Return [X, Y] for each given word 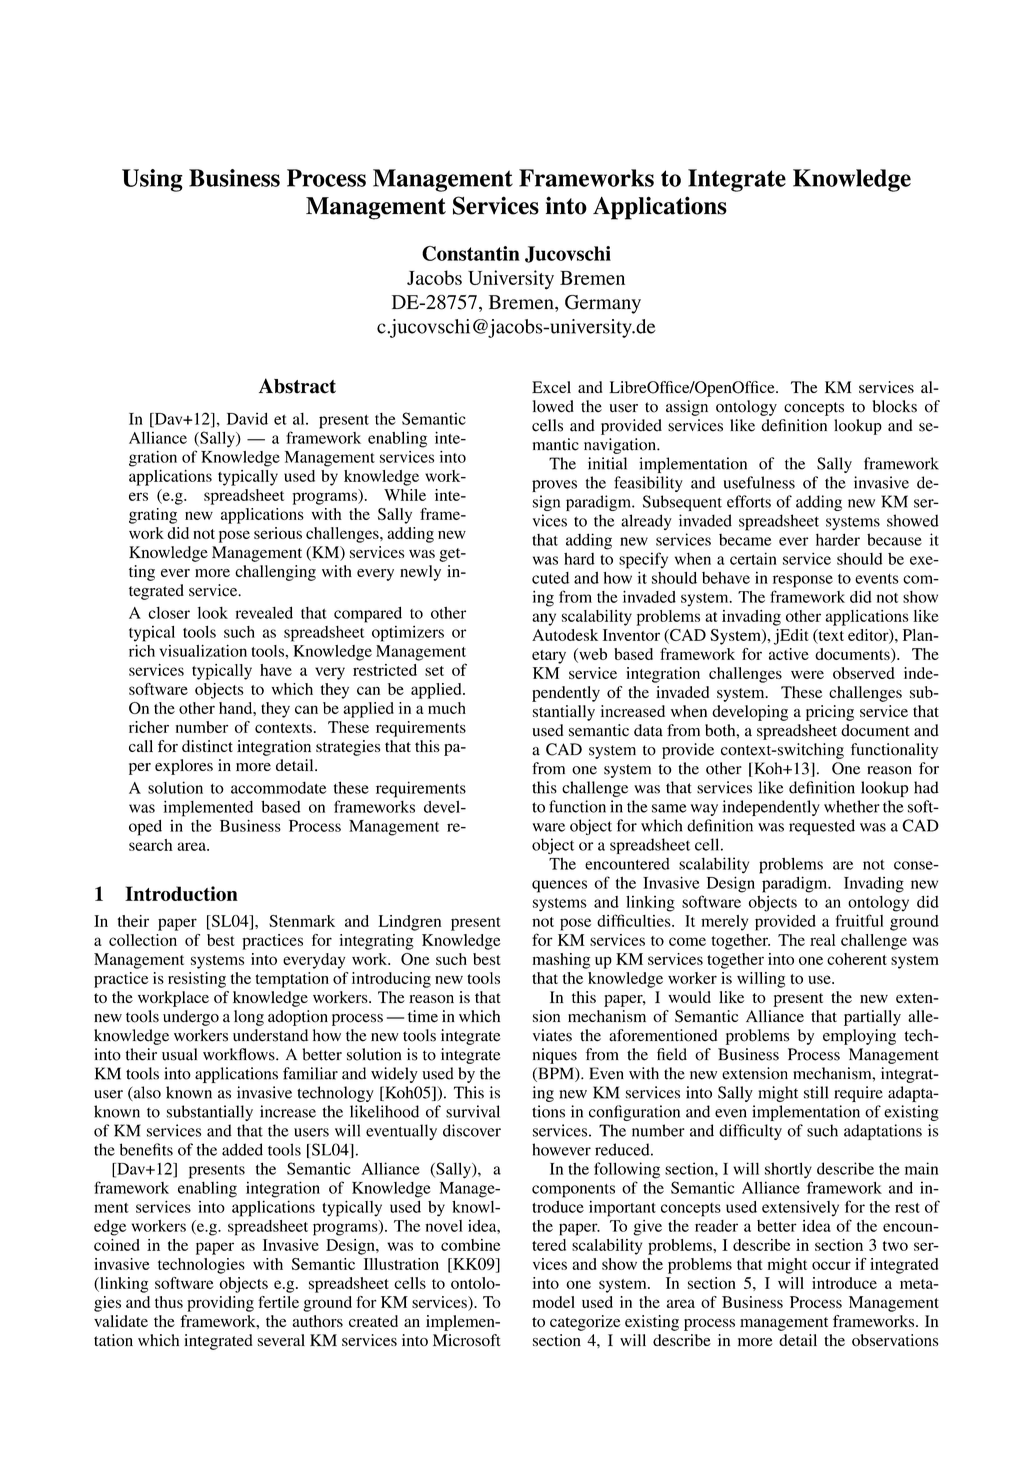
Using [152, 180]
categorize [585, 1323]
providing [220, 1304]
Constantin [471, 253]
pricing [830, 713]
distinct [207, 746]
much [447, 708]
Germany [603, 304]
